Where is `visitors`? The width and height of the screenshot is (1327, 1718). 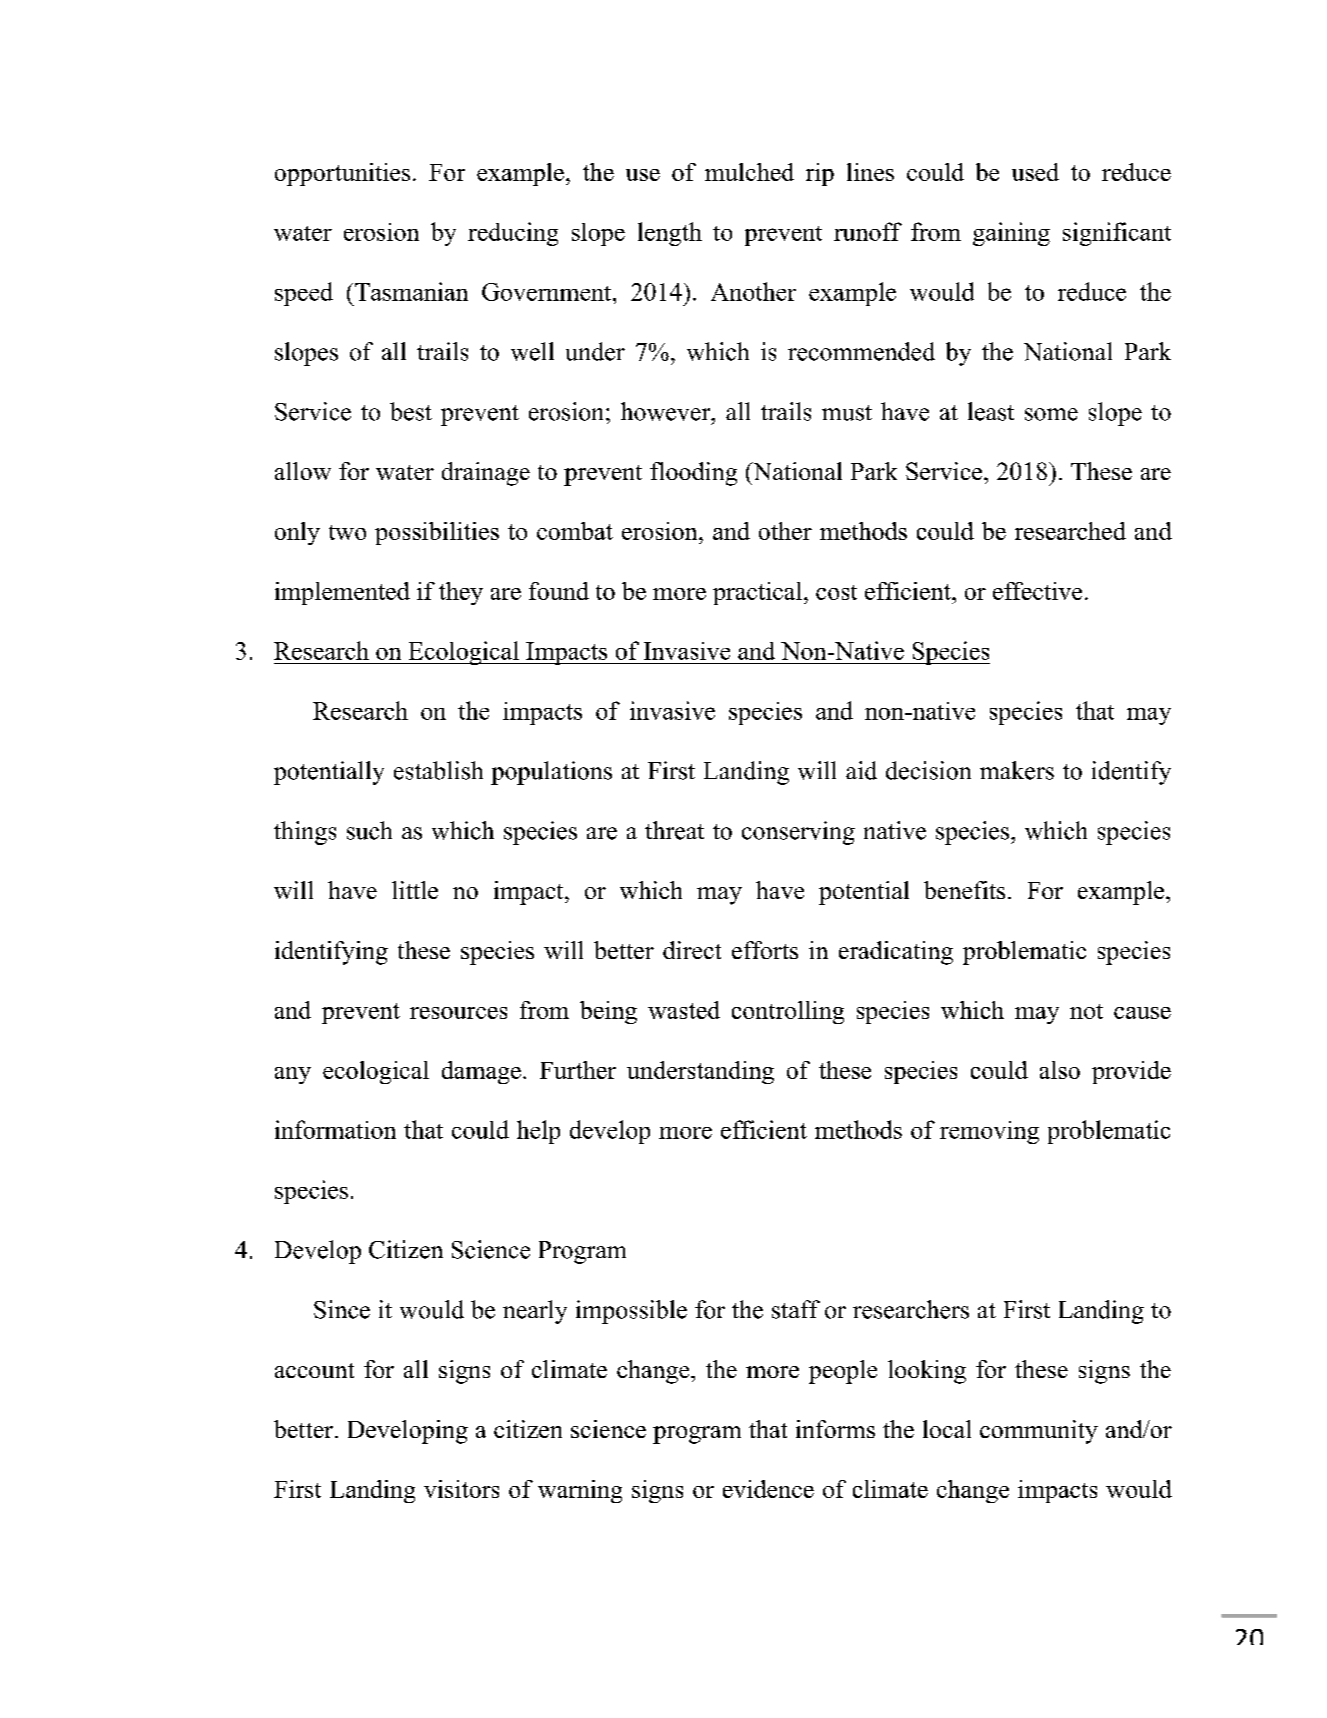
visitors is located at coordinates (461, 1489).
